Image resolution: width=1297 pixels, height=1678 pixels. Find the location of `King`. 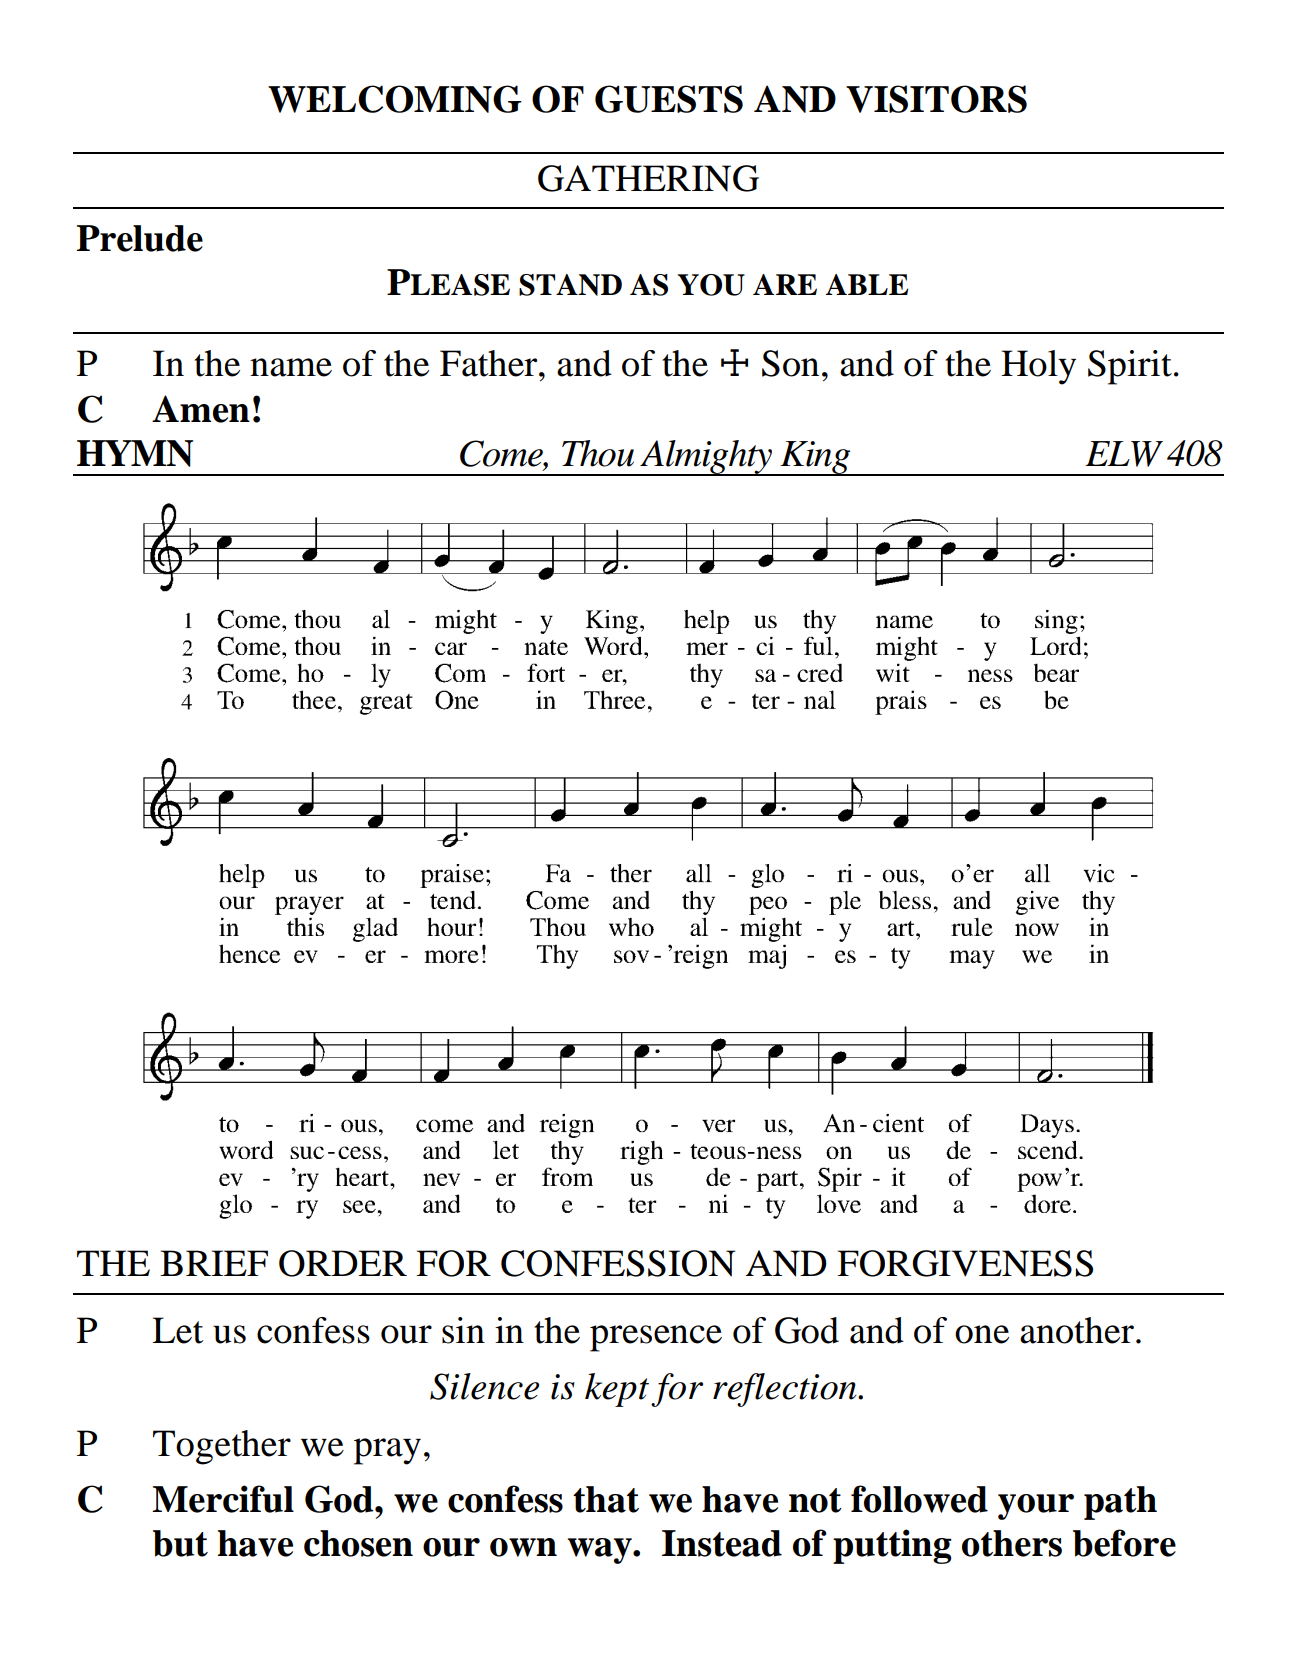

King is located at coordinates (815, 458).
